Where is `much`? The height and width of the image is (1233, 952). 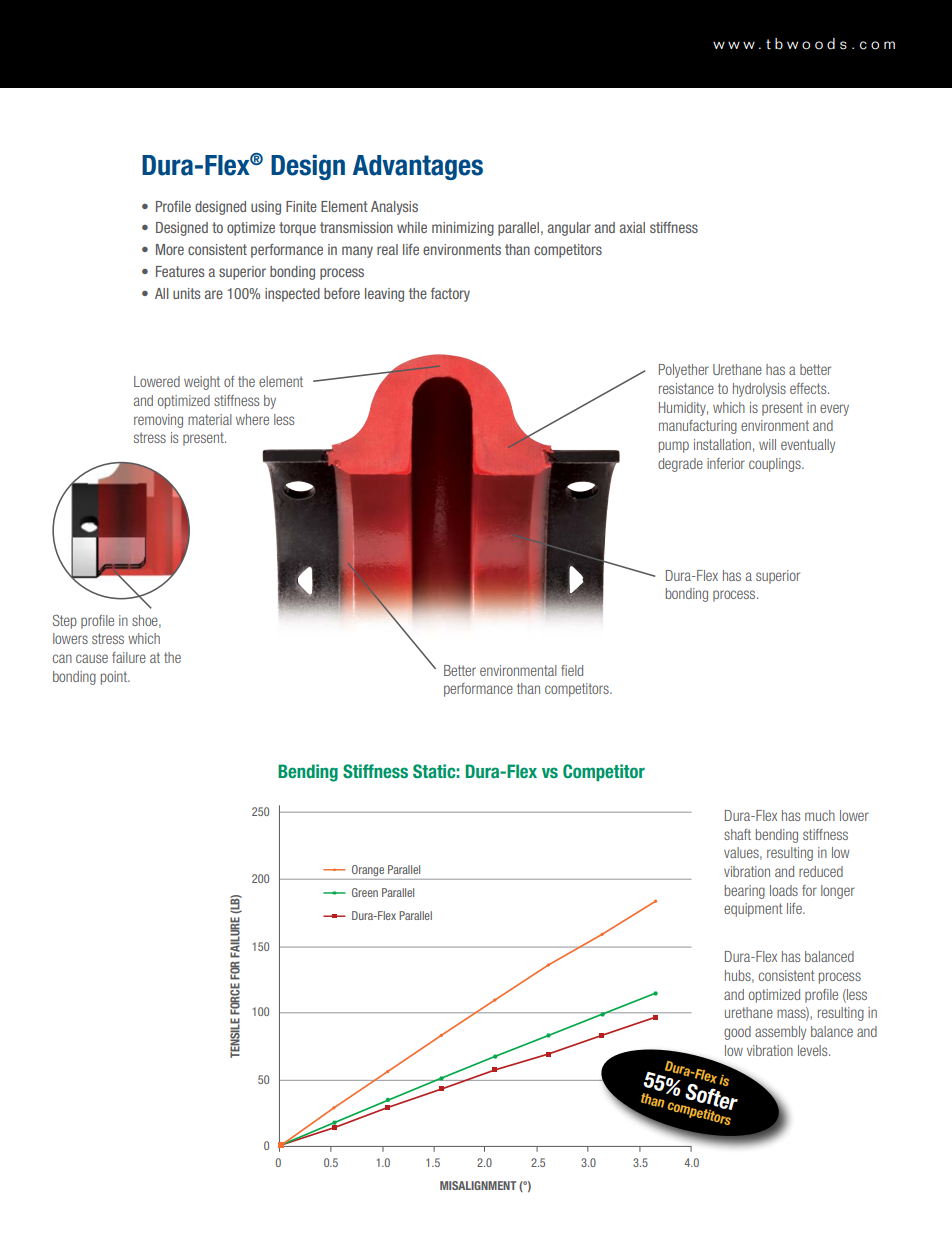
much is located at coordinates (820, 815).
